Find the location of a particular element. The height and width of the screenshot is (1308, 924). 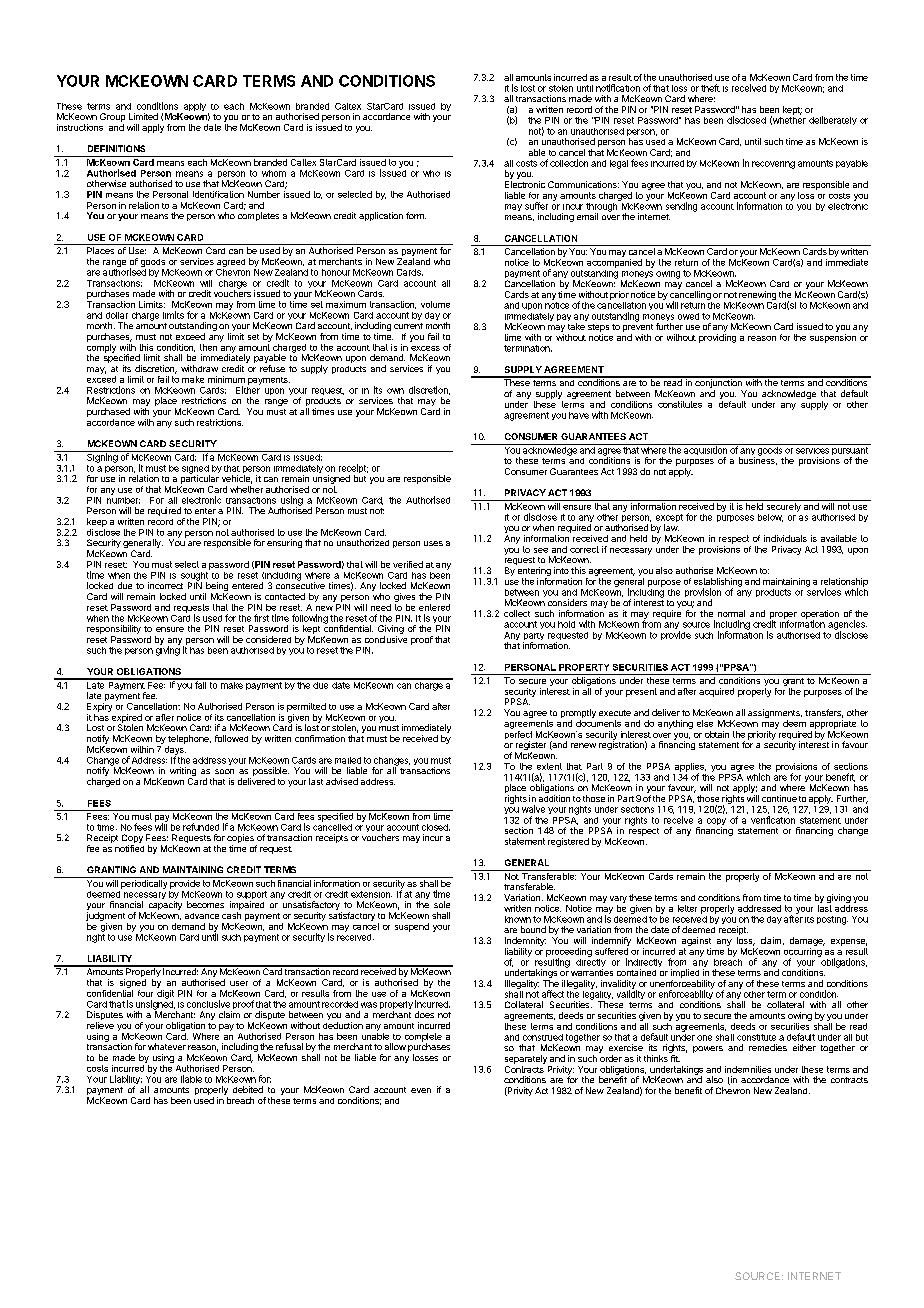

separately is located at coordinates (526, 1059).
